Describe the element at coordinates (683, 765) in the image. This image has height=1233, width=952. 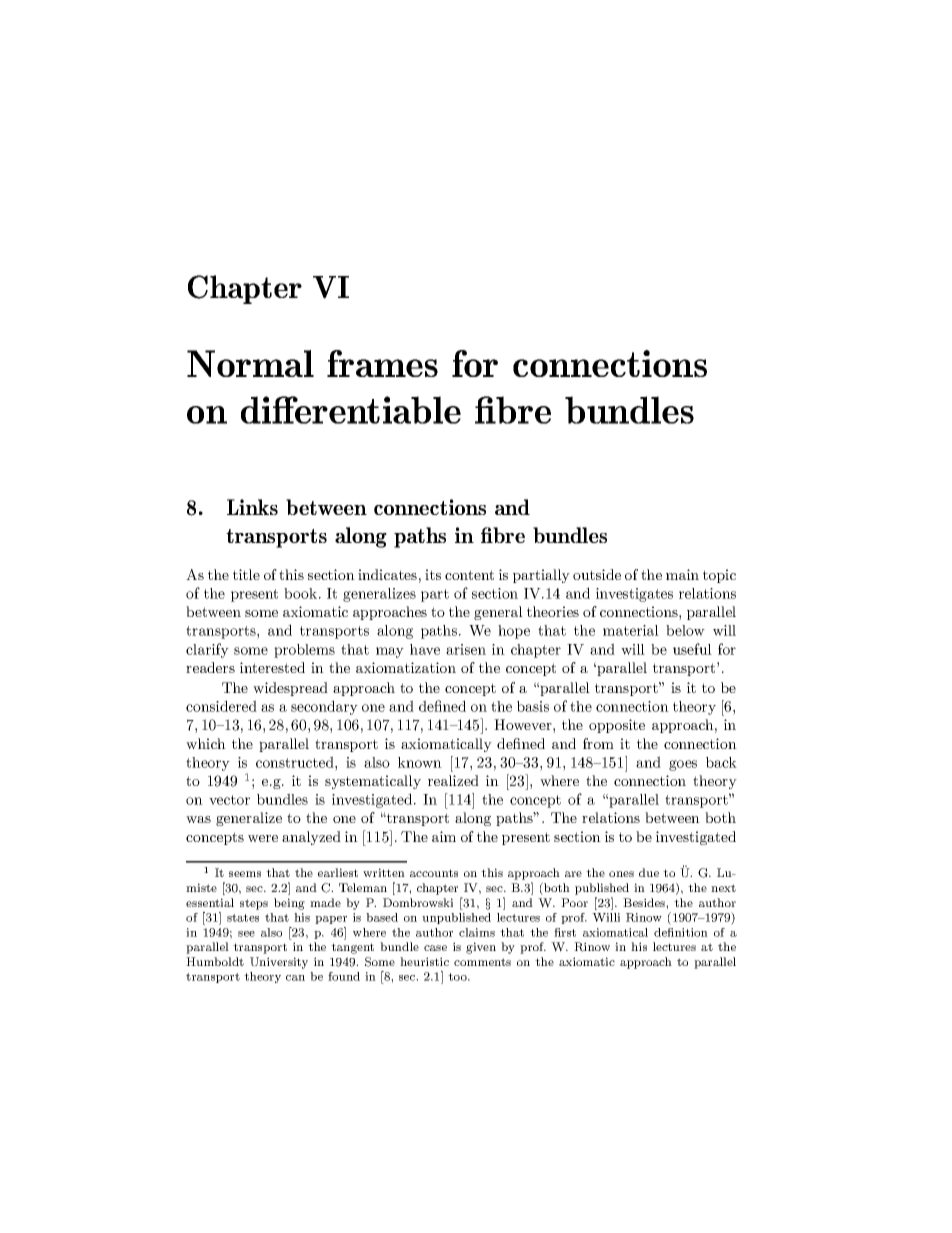
I see `goes` at that location.
